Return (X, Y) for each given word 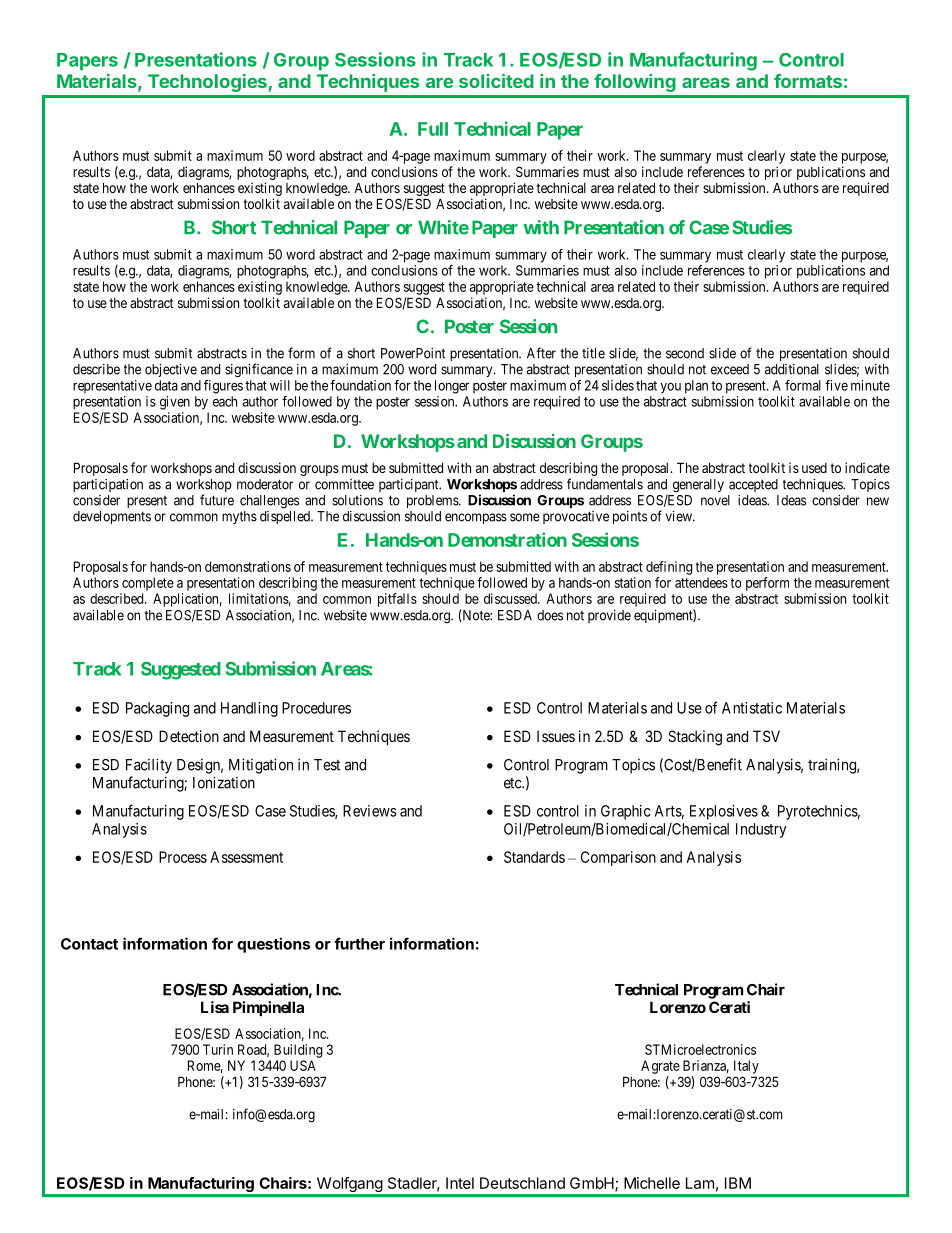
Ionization (224, 782)
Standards (534, 857)
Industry (761, 830)
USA (303, 1065)
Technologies (207, 83)
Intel (460, 1183)
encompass (476, 518)
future (217, 500)
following (635, 83)
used (814, 468)
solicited (496, 81)
